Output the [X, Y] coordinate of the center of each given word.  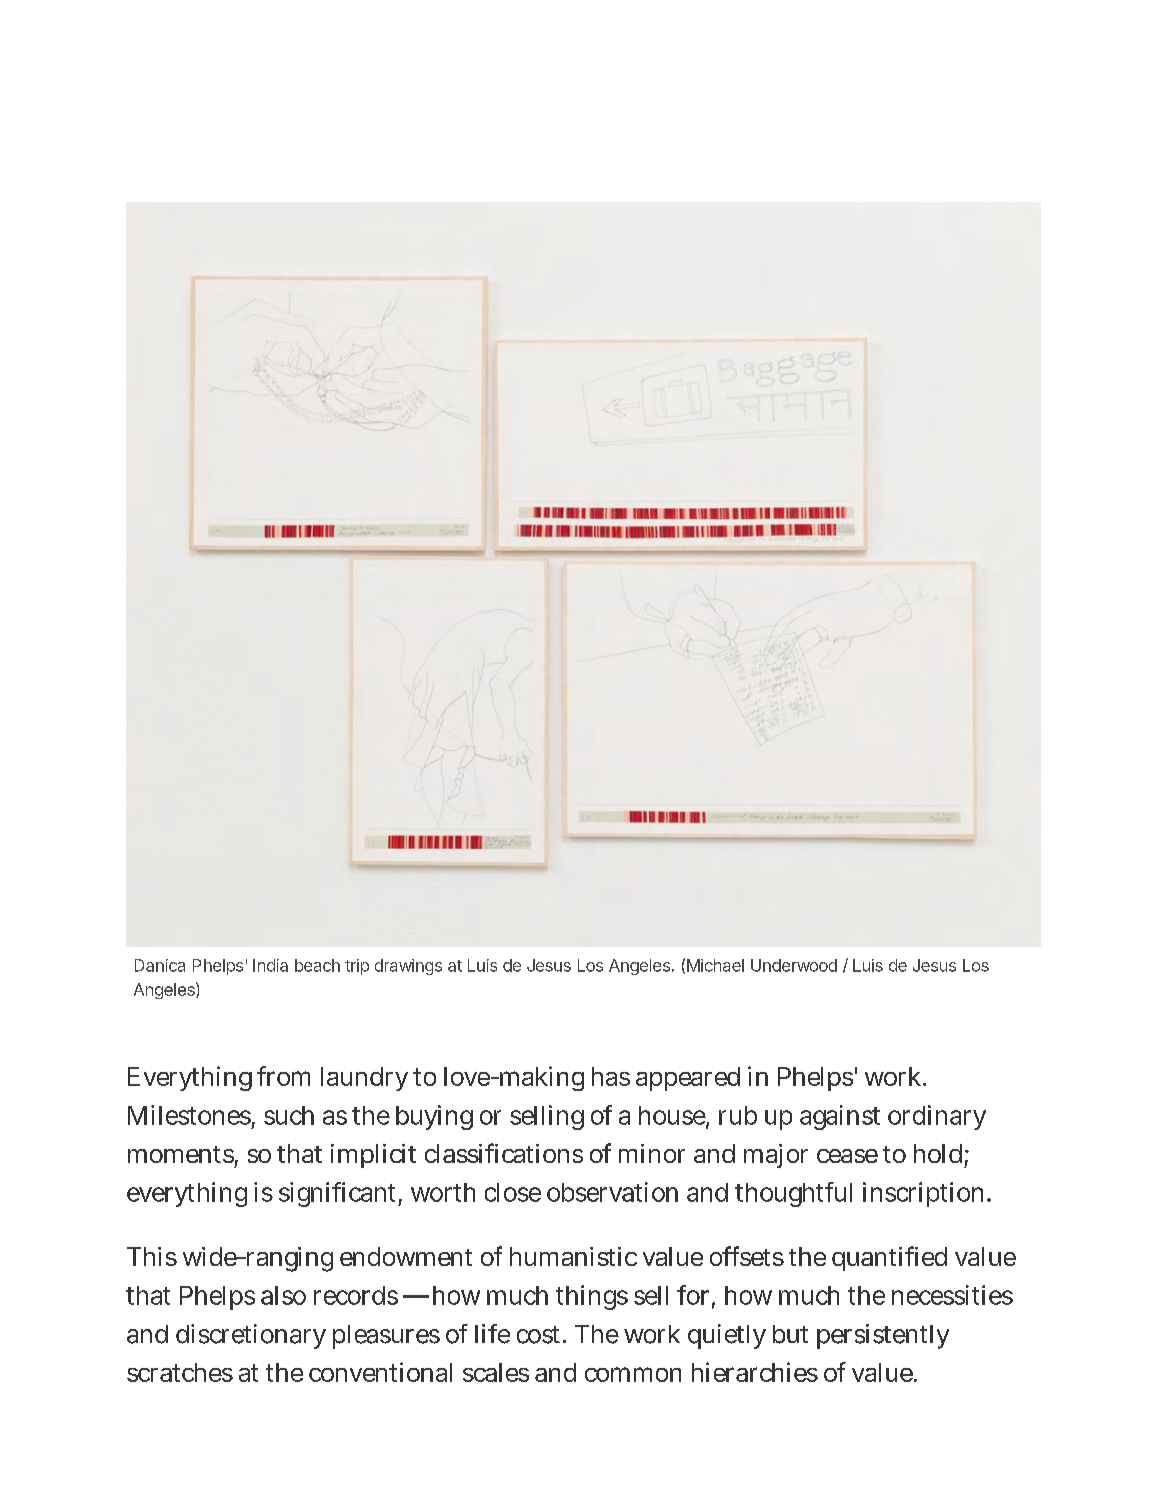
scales [496, 1372]
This [152, 1256]
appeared [688, 1079]
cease [847, 1156]
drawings [408, 967]
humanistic [573, 1256]
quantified [889, 1258]
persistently [883, 1336]
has [611, 1076]
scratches [180, 1372]
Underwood [794, 965]
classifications [504, 1153]
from [283, 1076]
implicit [373, 1156]
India [270, 965]
